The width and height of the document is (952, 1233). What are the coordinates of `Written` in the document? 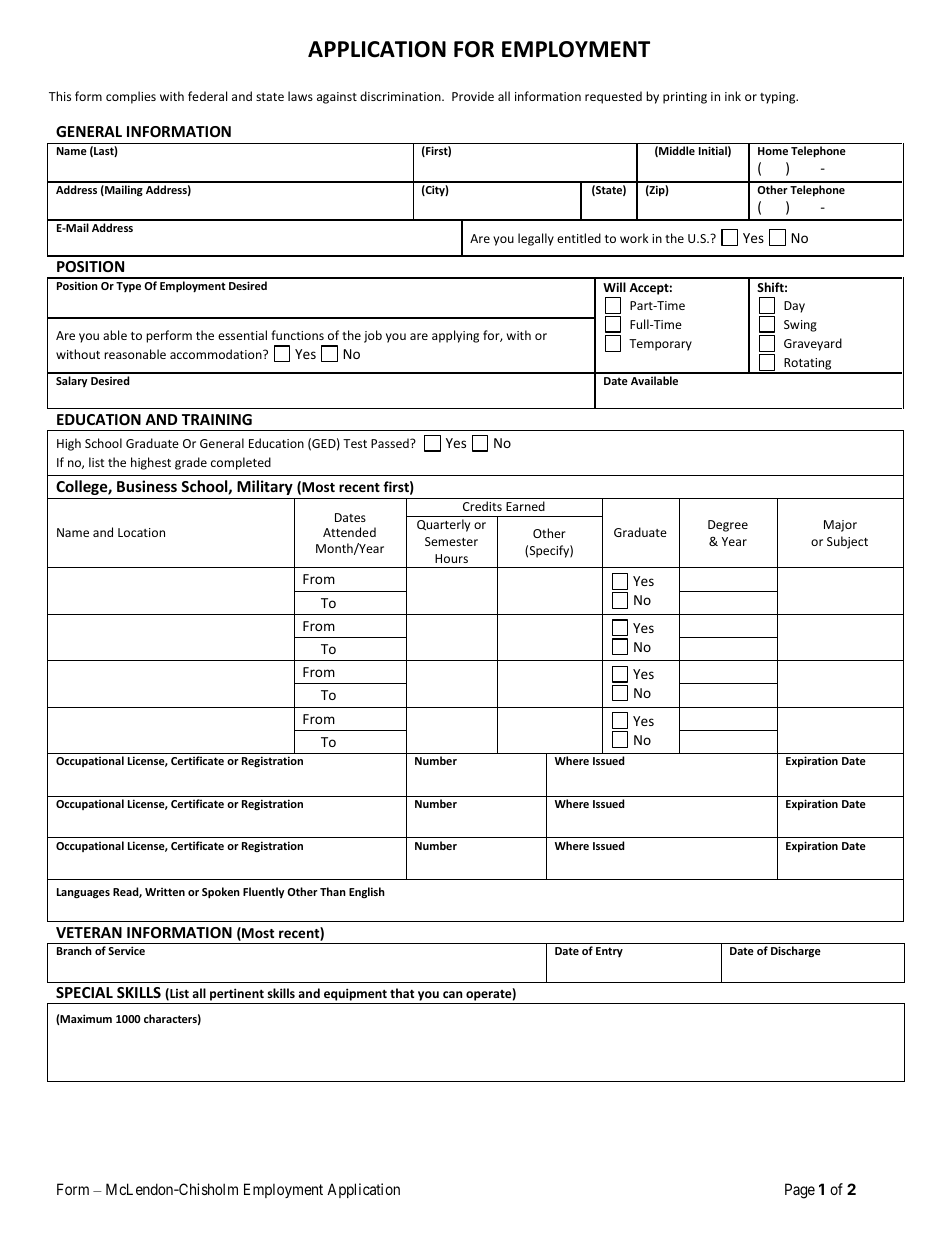 It's located at (165, 892).
